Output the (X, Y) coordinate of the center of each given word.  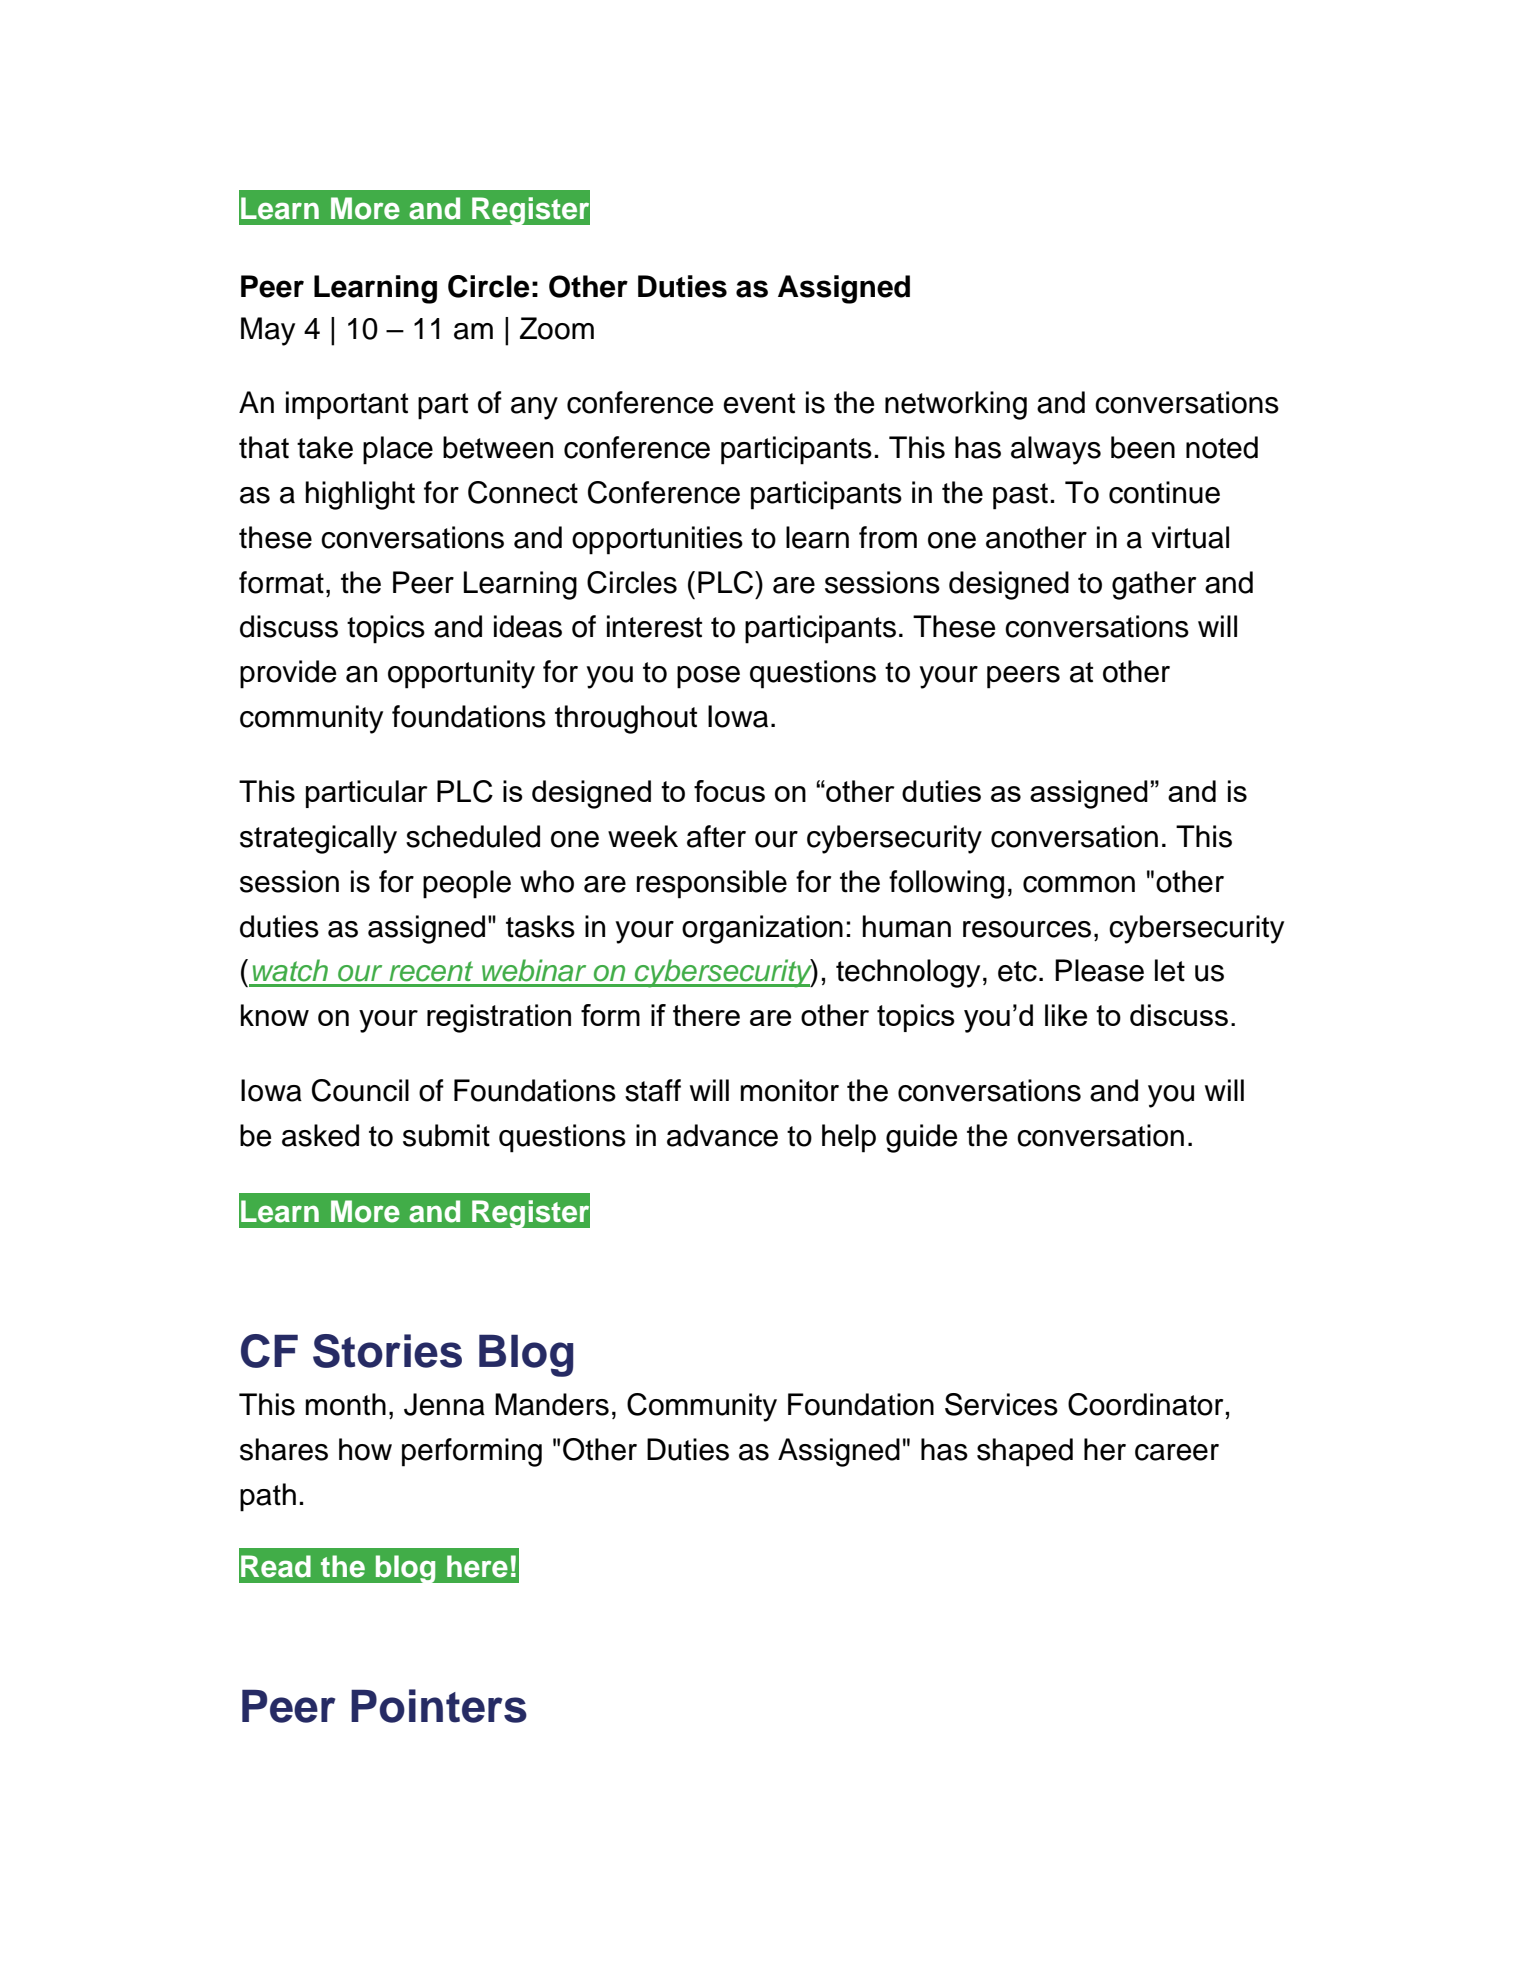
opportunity (461, 674)
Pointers (439, 1706)
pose (708, 677)
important (347, 405)
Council (360, 1090)
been (1143, 447)
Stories (387, 1351)
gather (1154, 585)
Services (1001, 1404)
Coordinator (1145, 1404)
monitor (790, 1090)
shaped (1025, 1452)
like (1066, 1015)
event (759, 403)
